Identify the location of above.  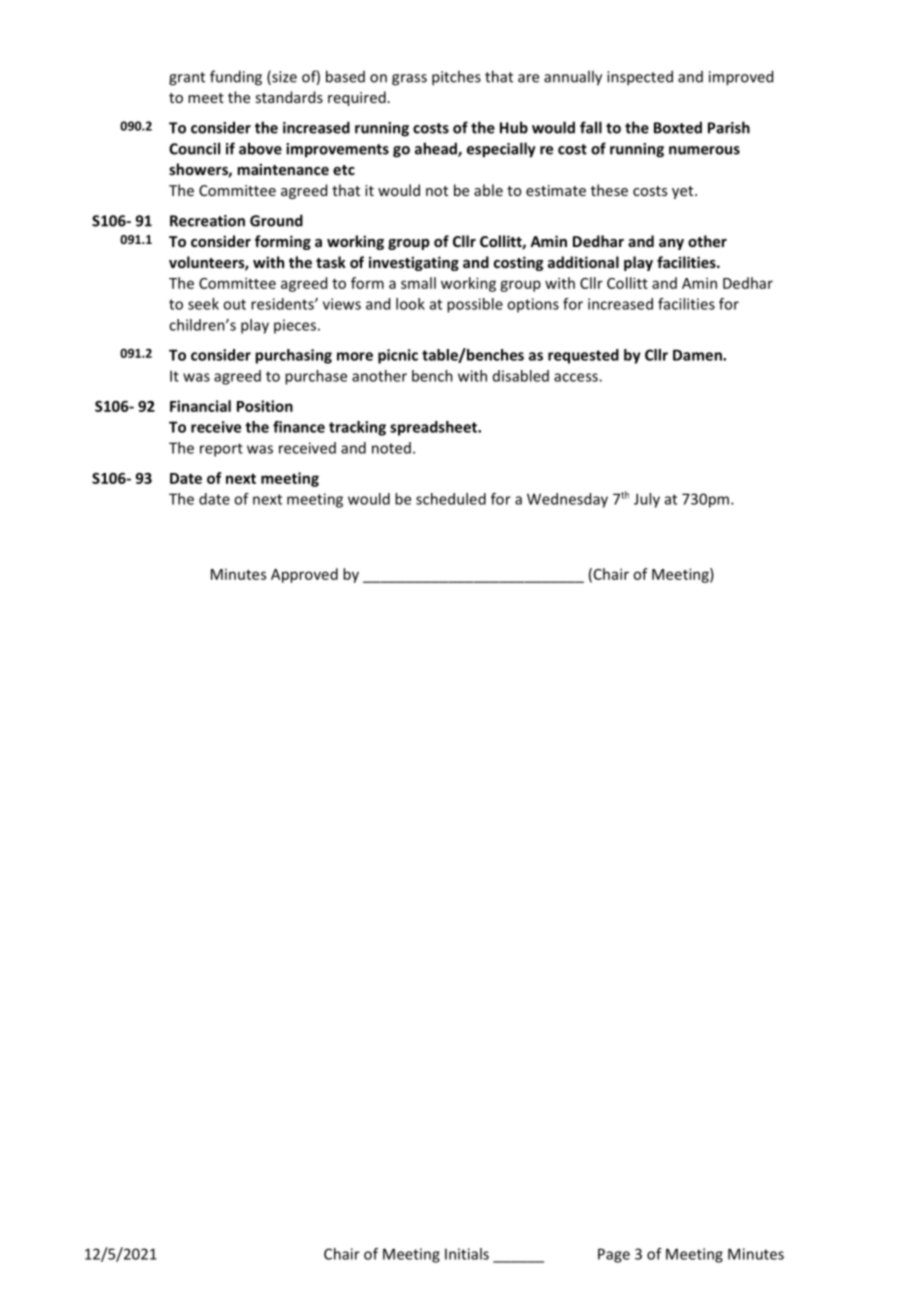
(260, 148).
